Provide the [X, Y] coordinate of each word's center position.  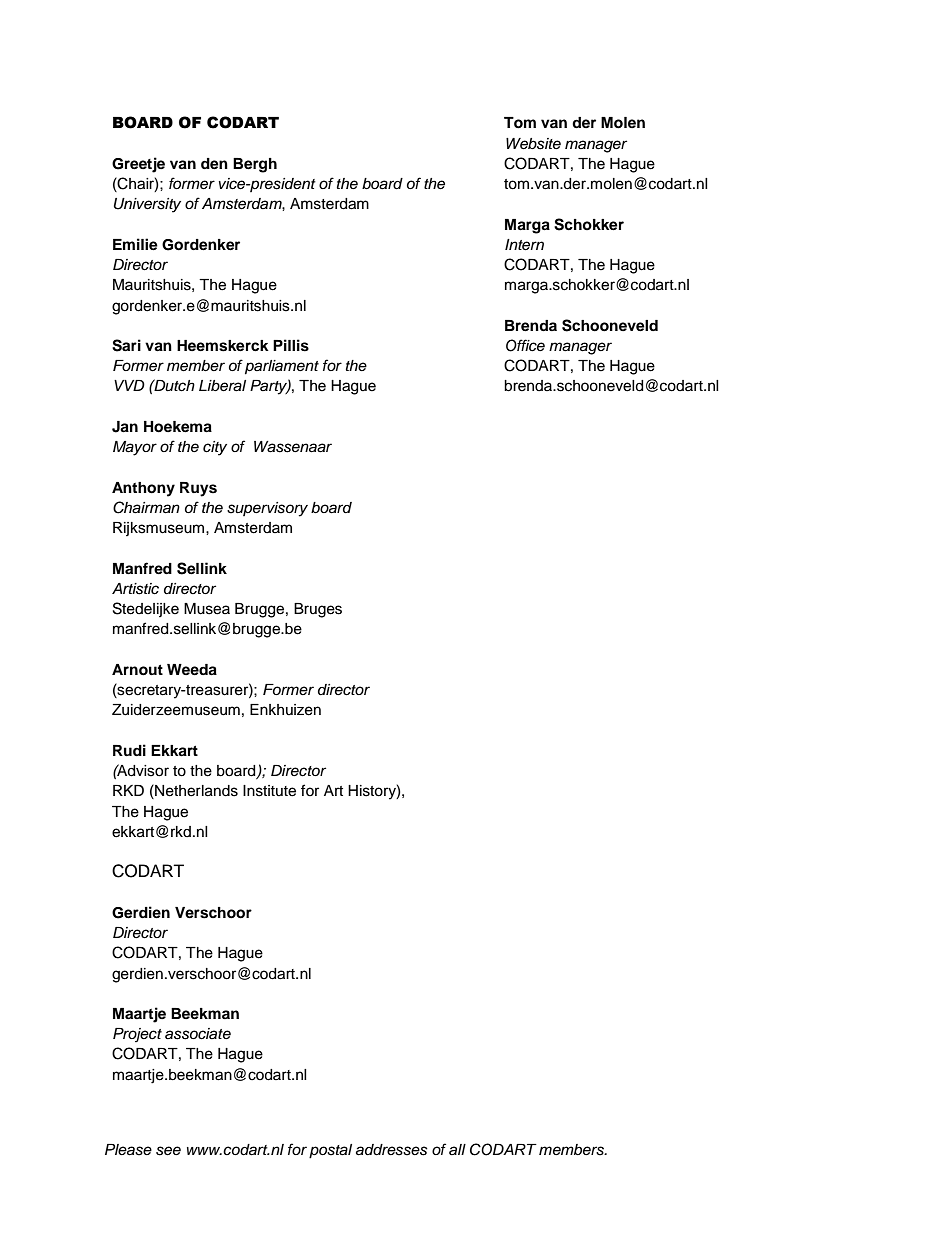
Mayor [135, 448]
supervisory [267, 509]
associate [198, 1034]
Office [525, 345]
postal [330, 1151]
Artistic [135, 589]
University [147, 205]
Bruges [318, 610]
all [457, 1149]
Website [533, 144]
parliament [282, 367]
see [168, 1151]
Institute [269, 791]
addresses [392, 1150]
